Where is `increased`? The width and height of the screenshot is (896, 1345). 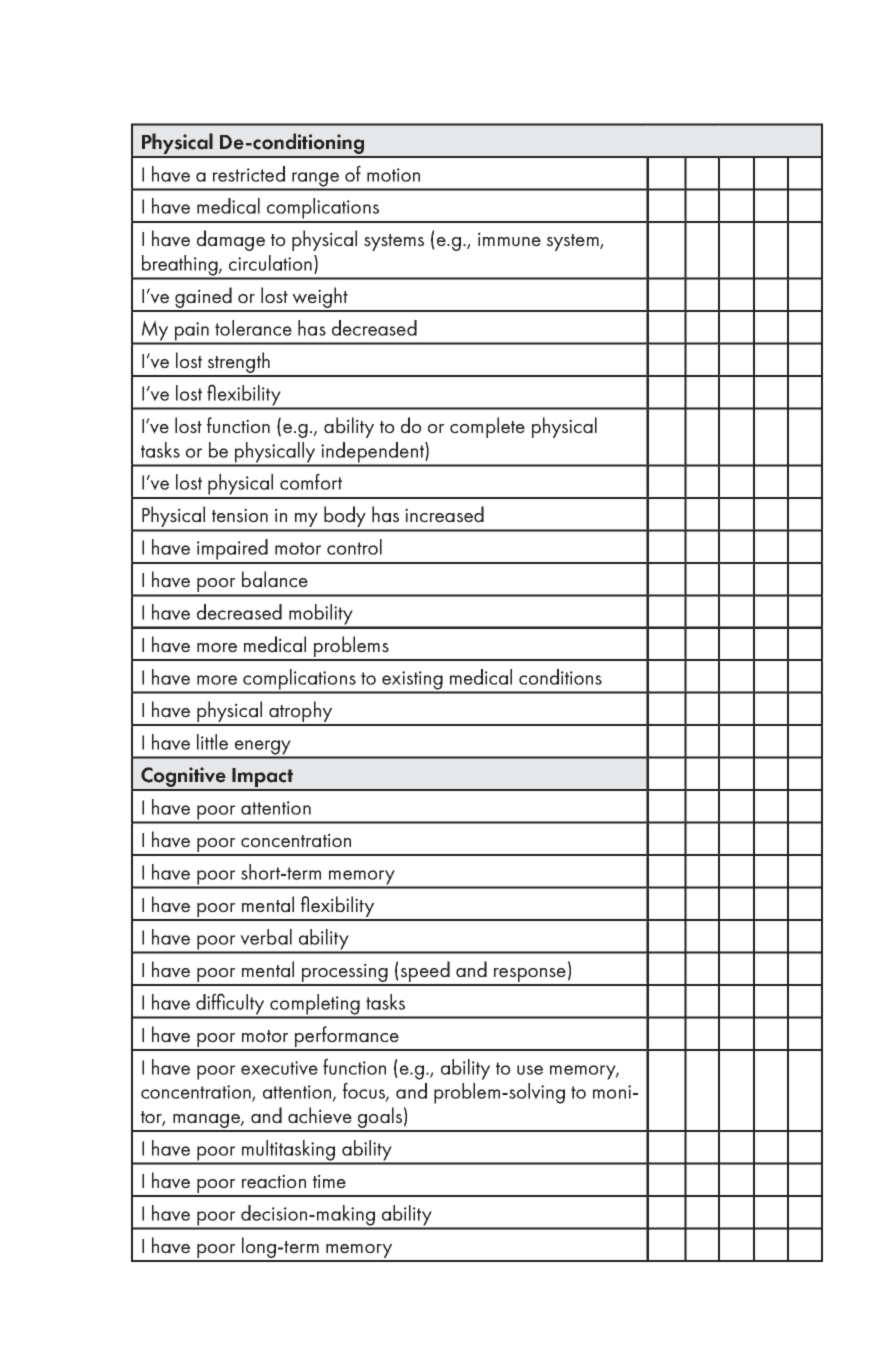 increased is located at coordinates (444, 514).
